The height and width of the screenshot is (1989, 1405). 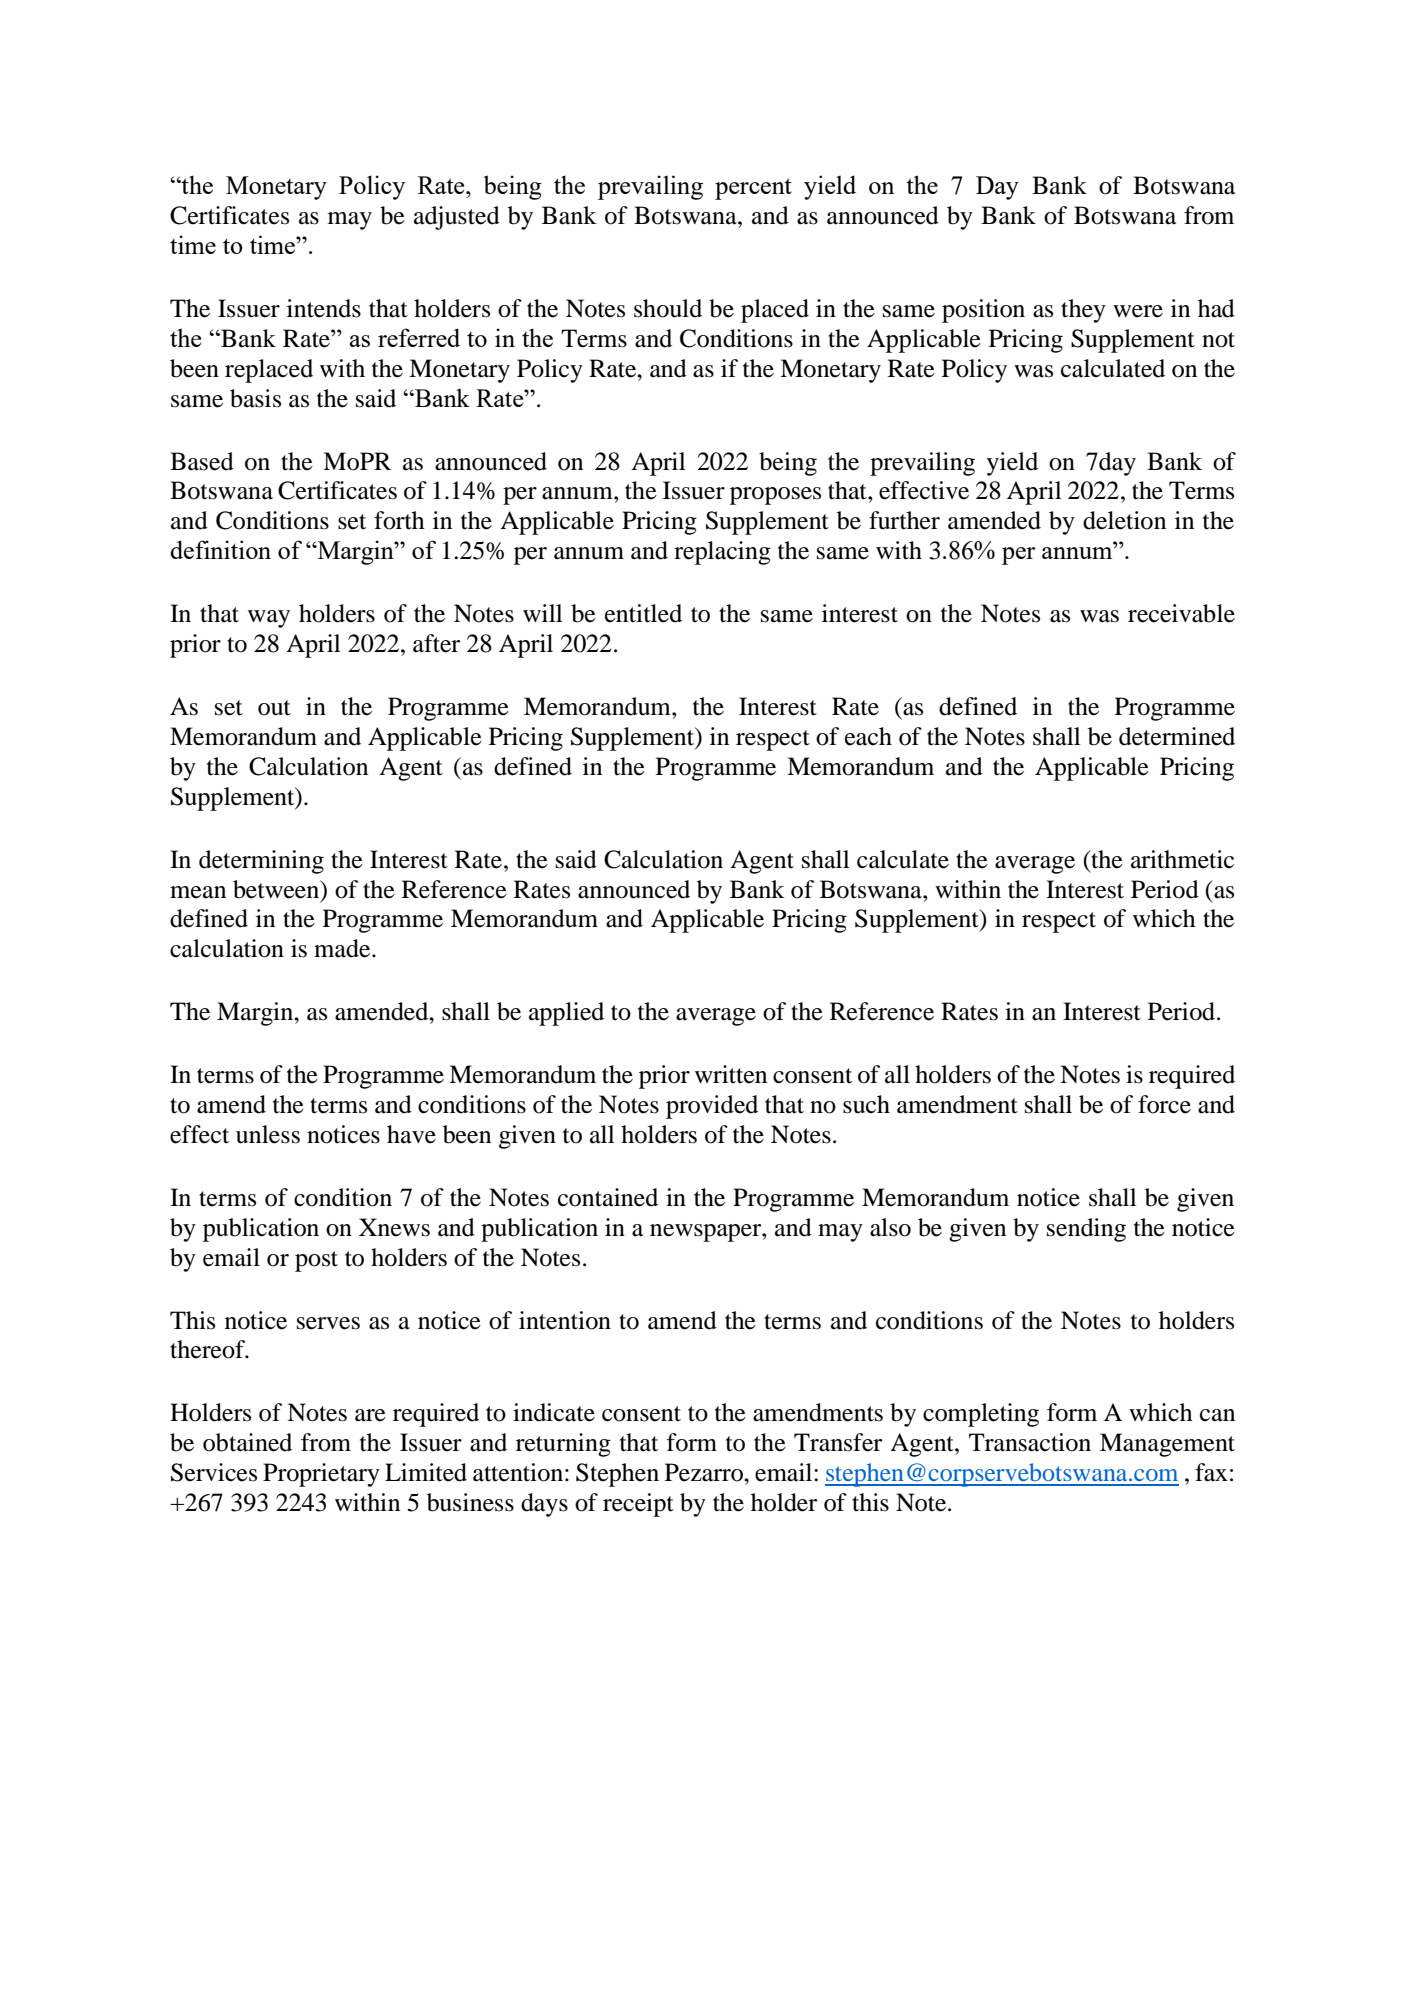 What do you see at coordinates (868, 736) in the screenshot?
I see `each` at bounding box center [868, 736].
